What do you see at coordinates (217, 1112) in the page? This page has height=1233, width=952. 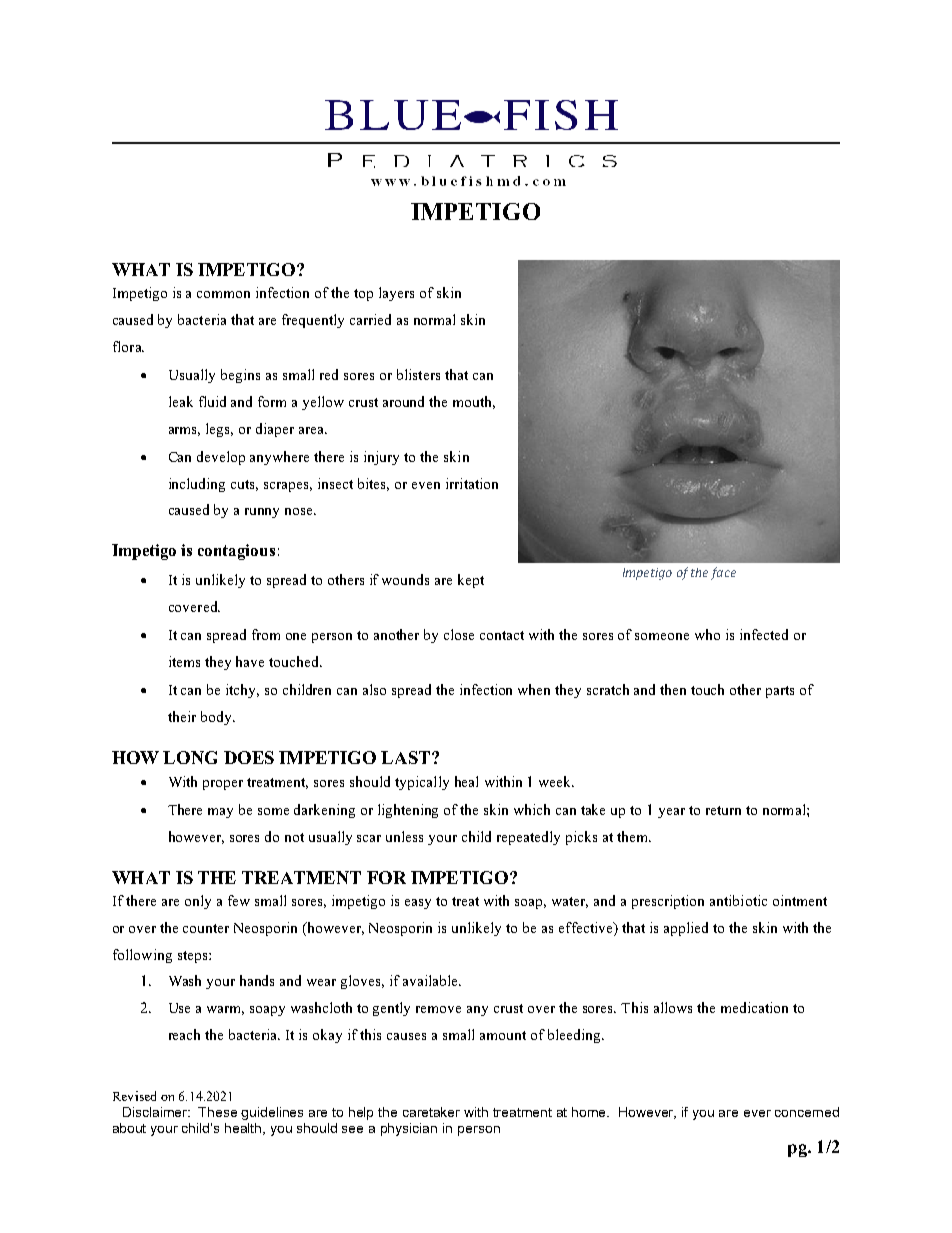 I see `These` at bounding box center [217, 1112].
